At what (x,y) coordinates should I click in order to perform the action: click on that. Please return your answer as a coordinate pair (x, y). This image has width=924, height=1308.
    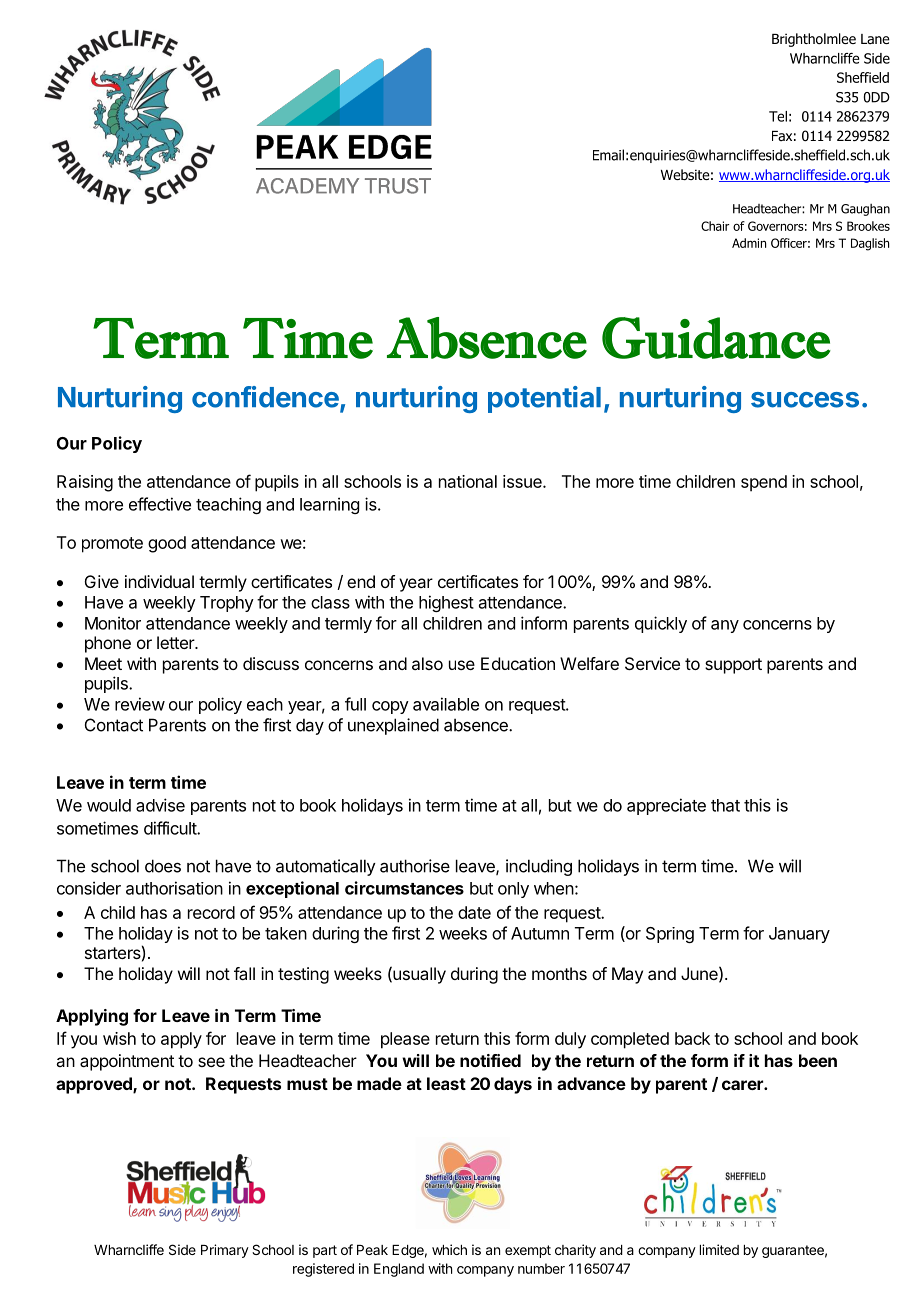
    Looking at the image, I should click on (725, 805).
